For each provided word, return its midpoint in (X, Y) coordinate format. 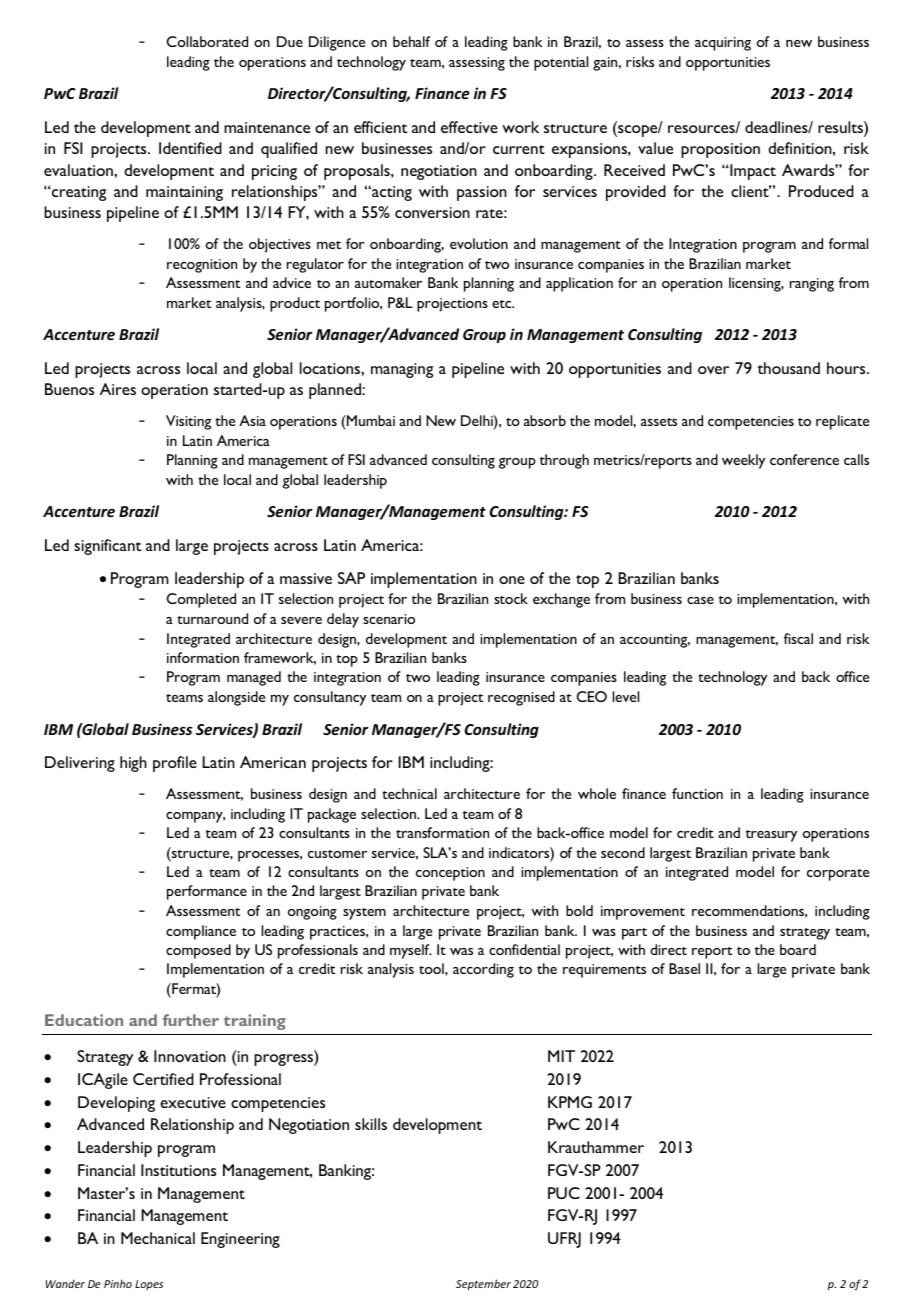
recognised (521, 698)
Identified (190, 148)
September (483, 1284)
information (203, 657)
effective (469, 127)
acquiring (723, 44)
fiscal (798, 638)
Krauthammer (596, 1147)
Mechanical (158, 1238)
